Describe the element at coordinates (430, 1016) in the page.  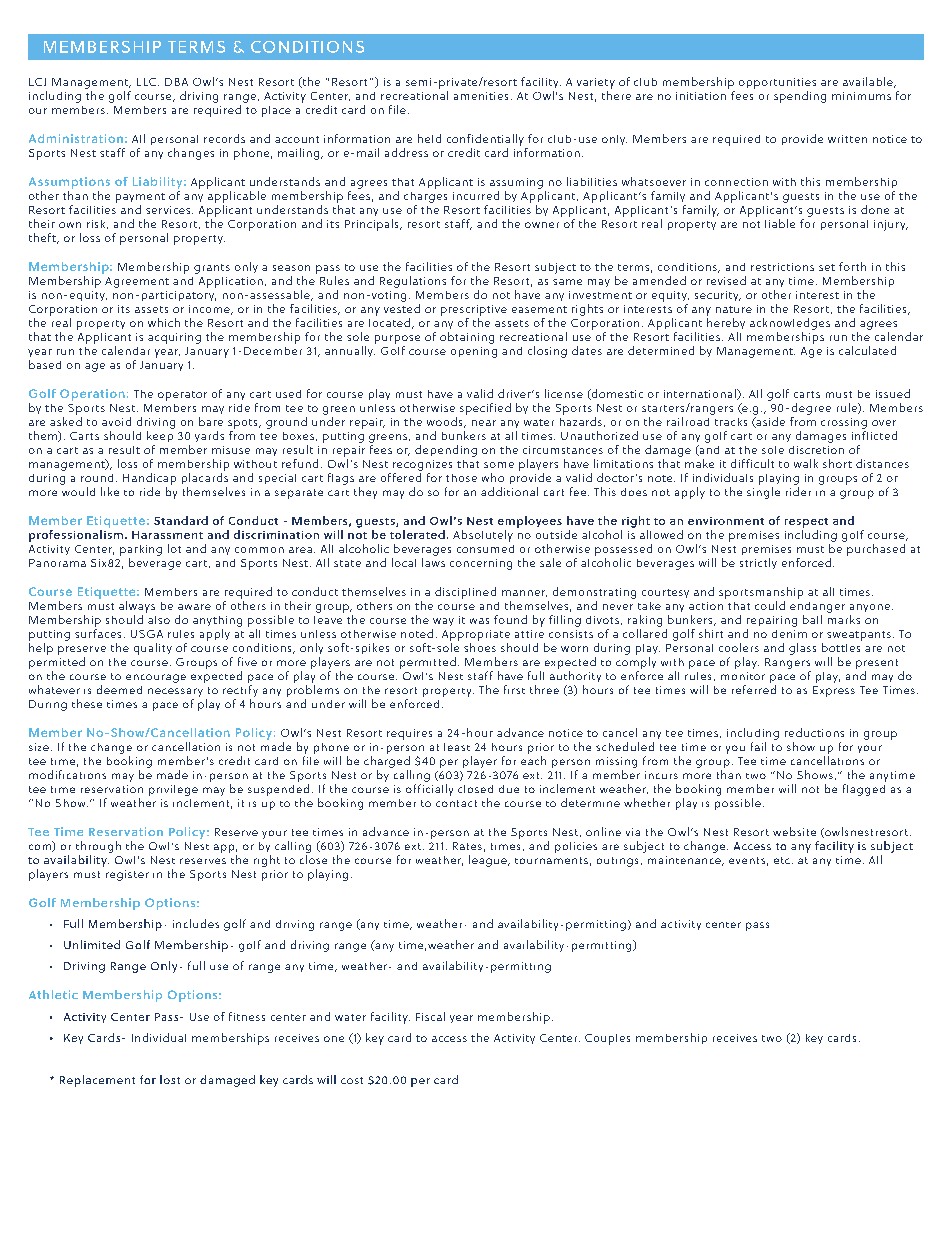
I see `Fiscal` at that location.
